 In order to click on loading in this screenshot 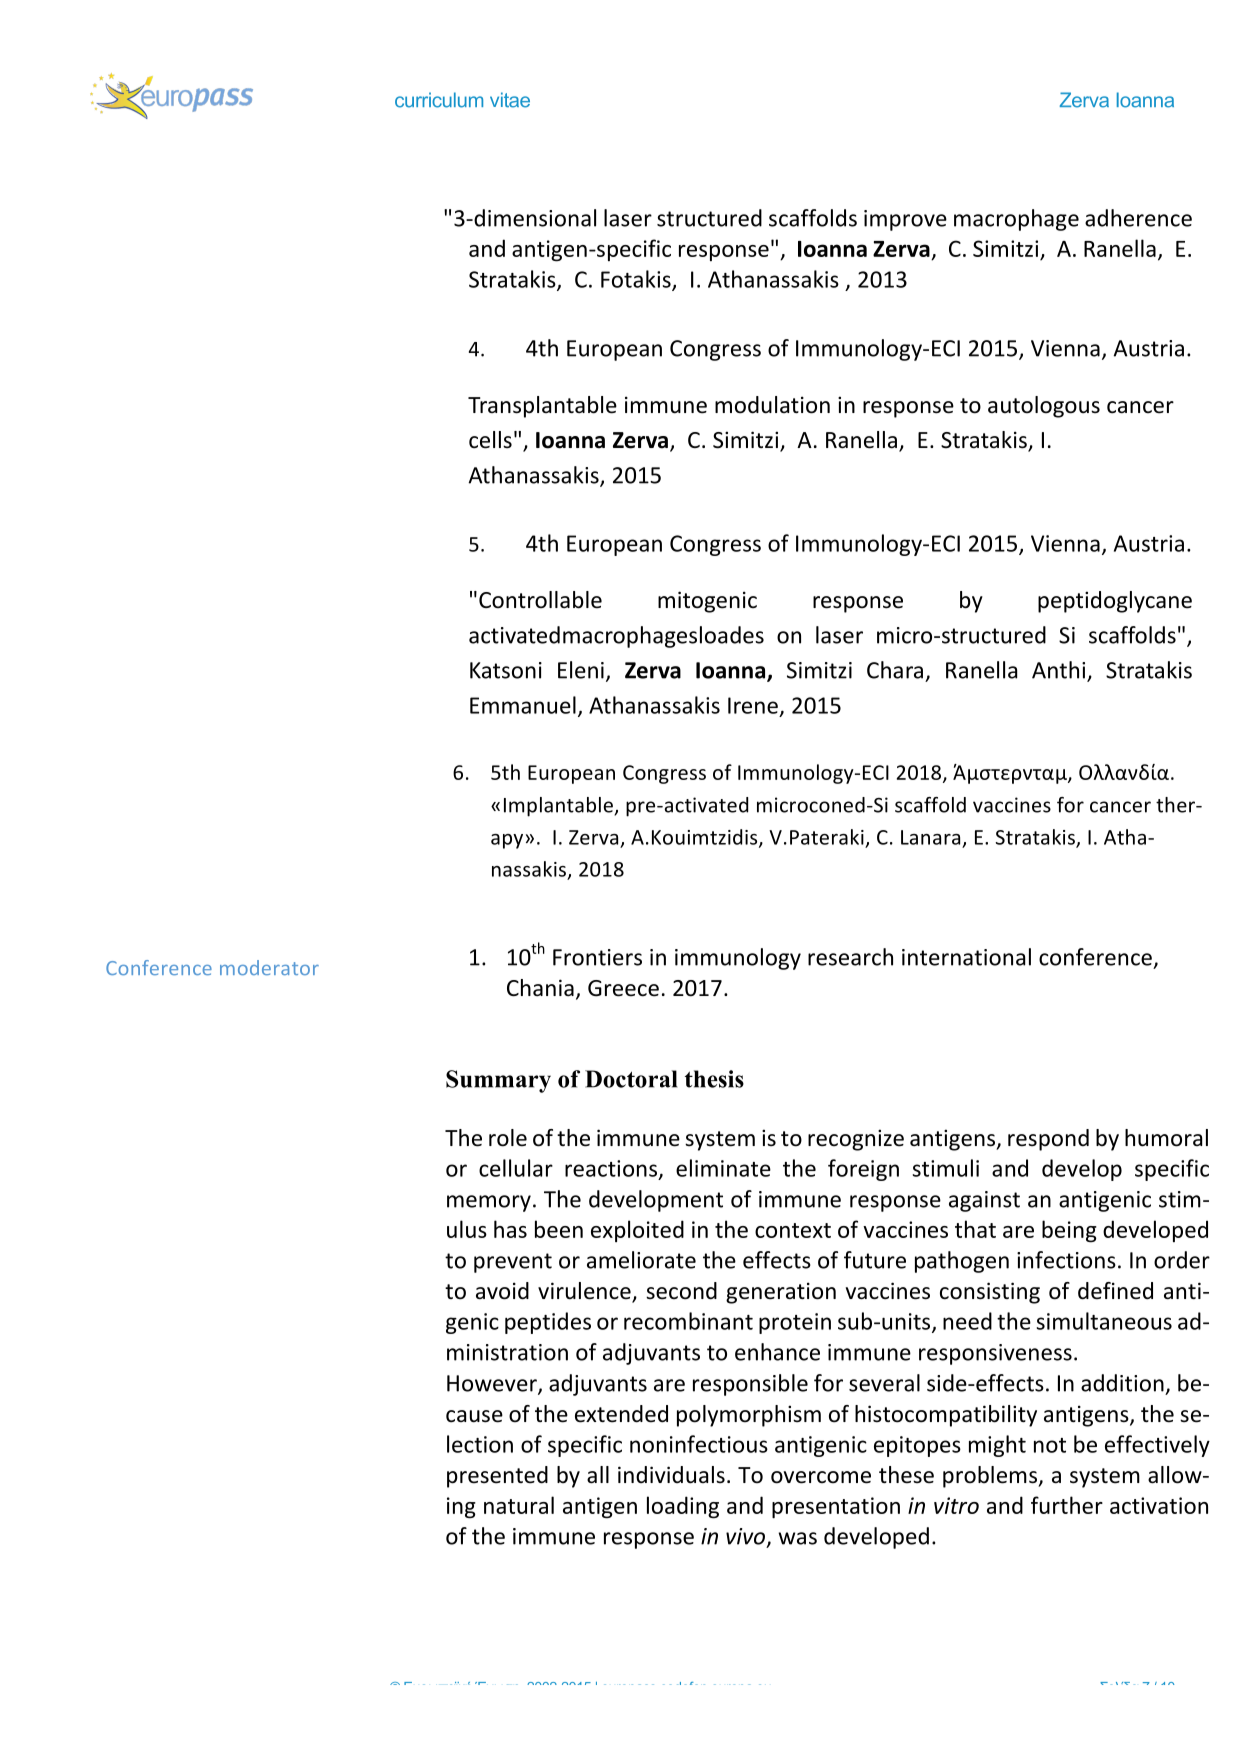, I will do `click(683, 1507)`.
